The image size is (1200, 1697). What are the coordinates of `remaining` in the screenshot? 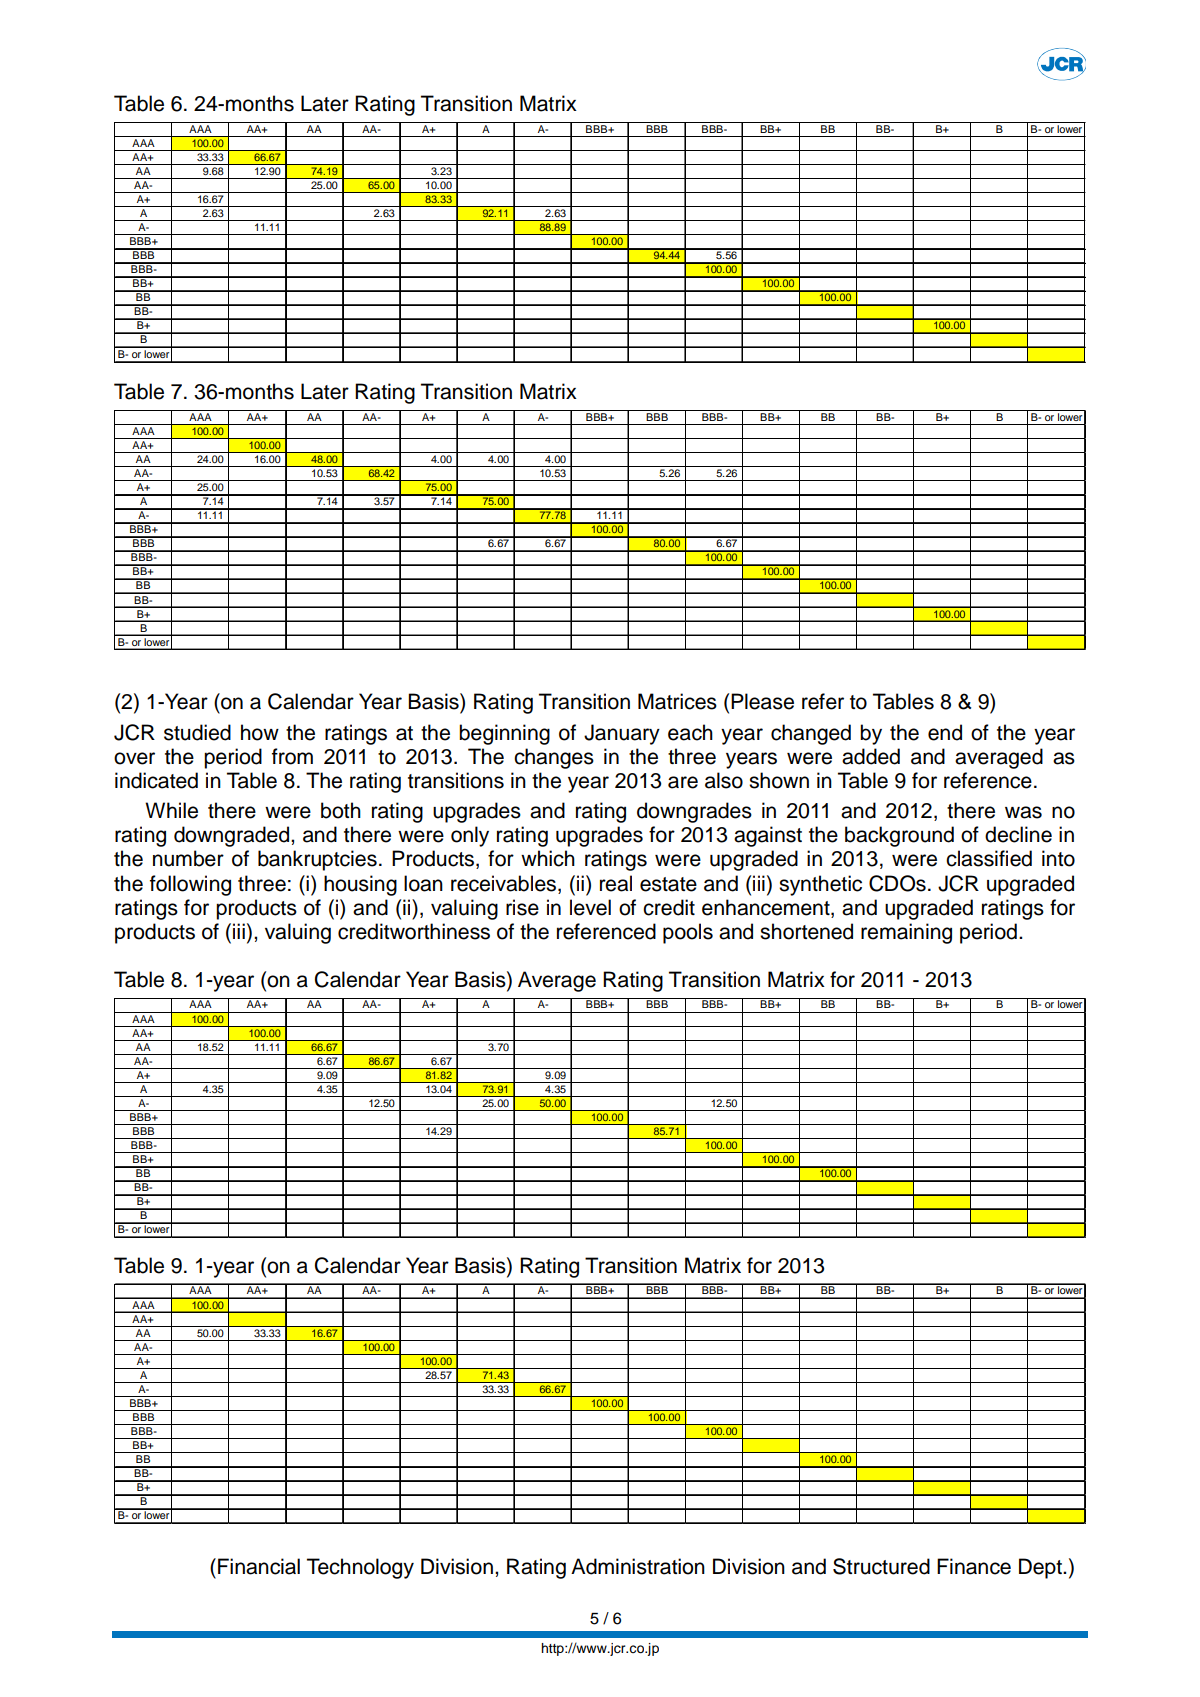 It's located at (906, 933).
